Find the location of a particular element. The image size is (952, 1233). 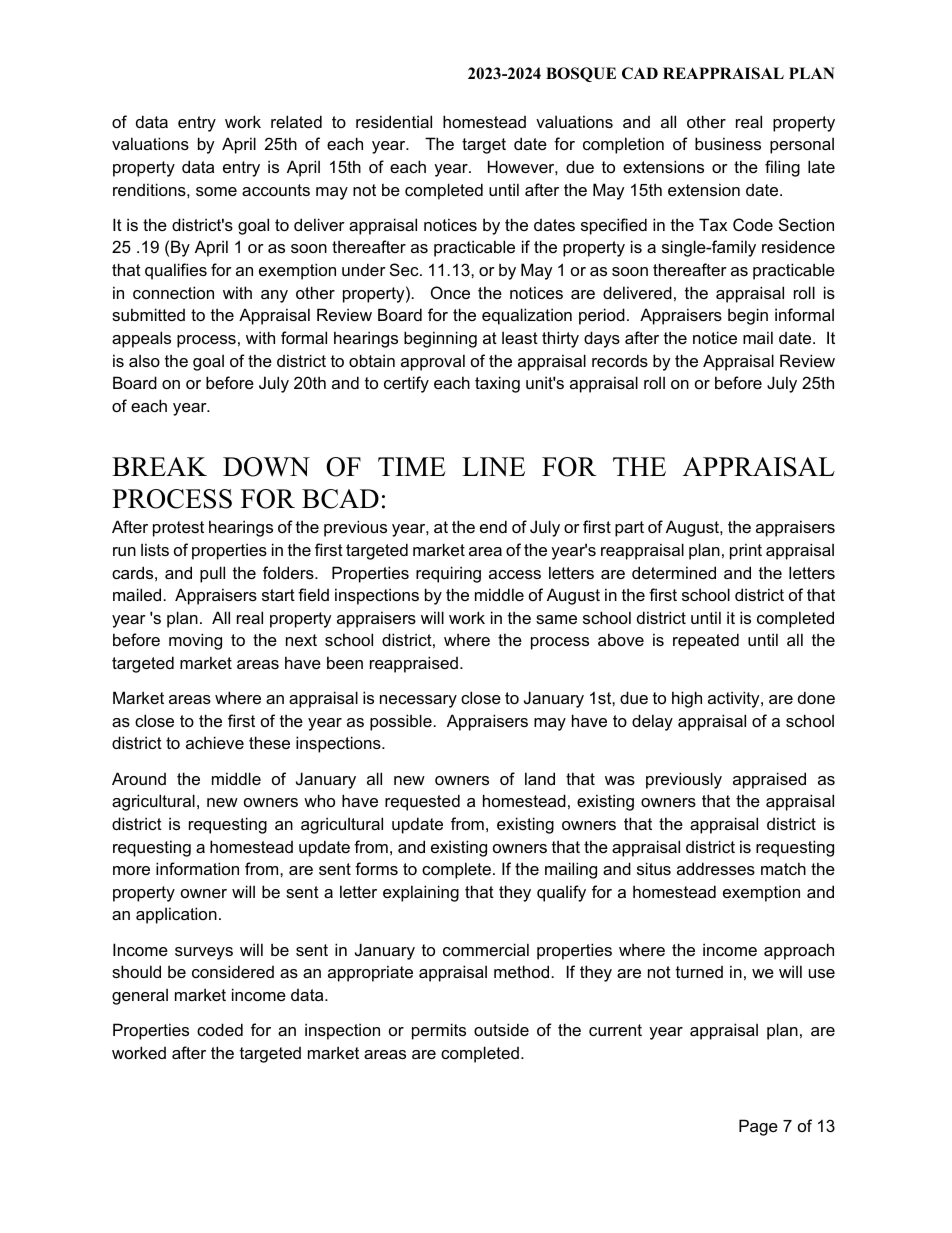

general is located at coordinates (140, 996).
